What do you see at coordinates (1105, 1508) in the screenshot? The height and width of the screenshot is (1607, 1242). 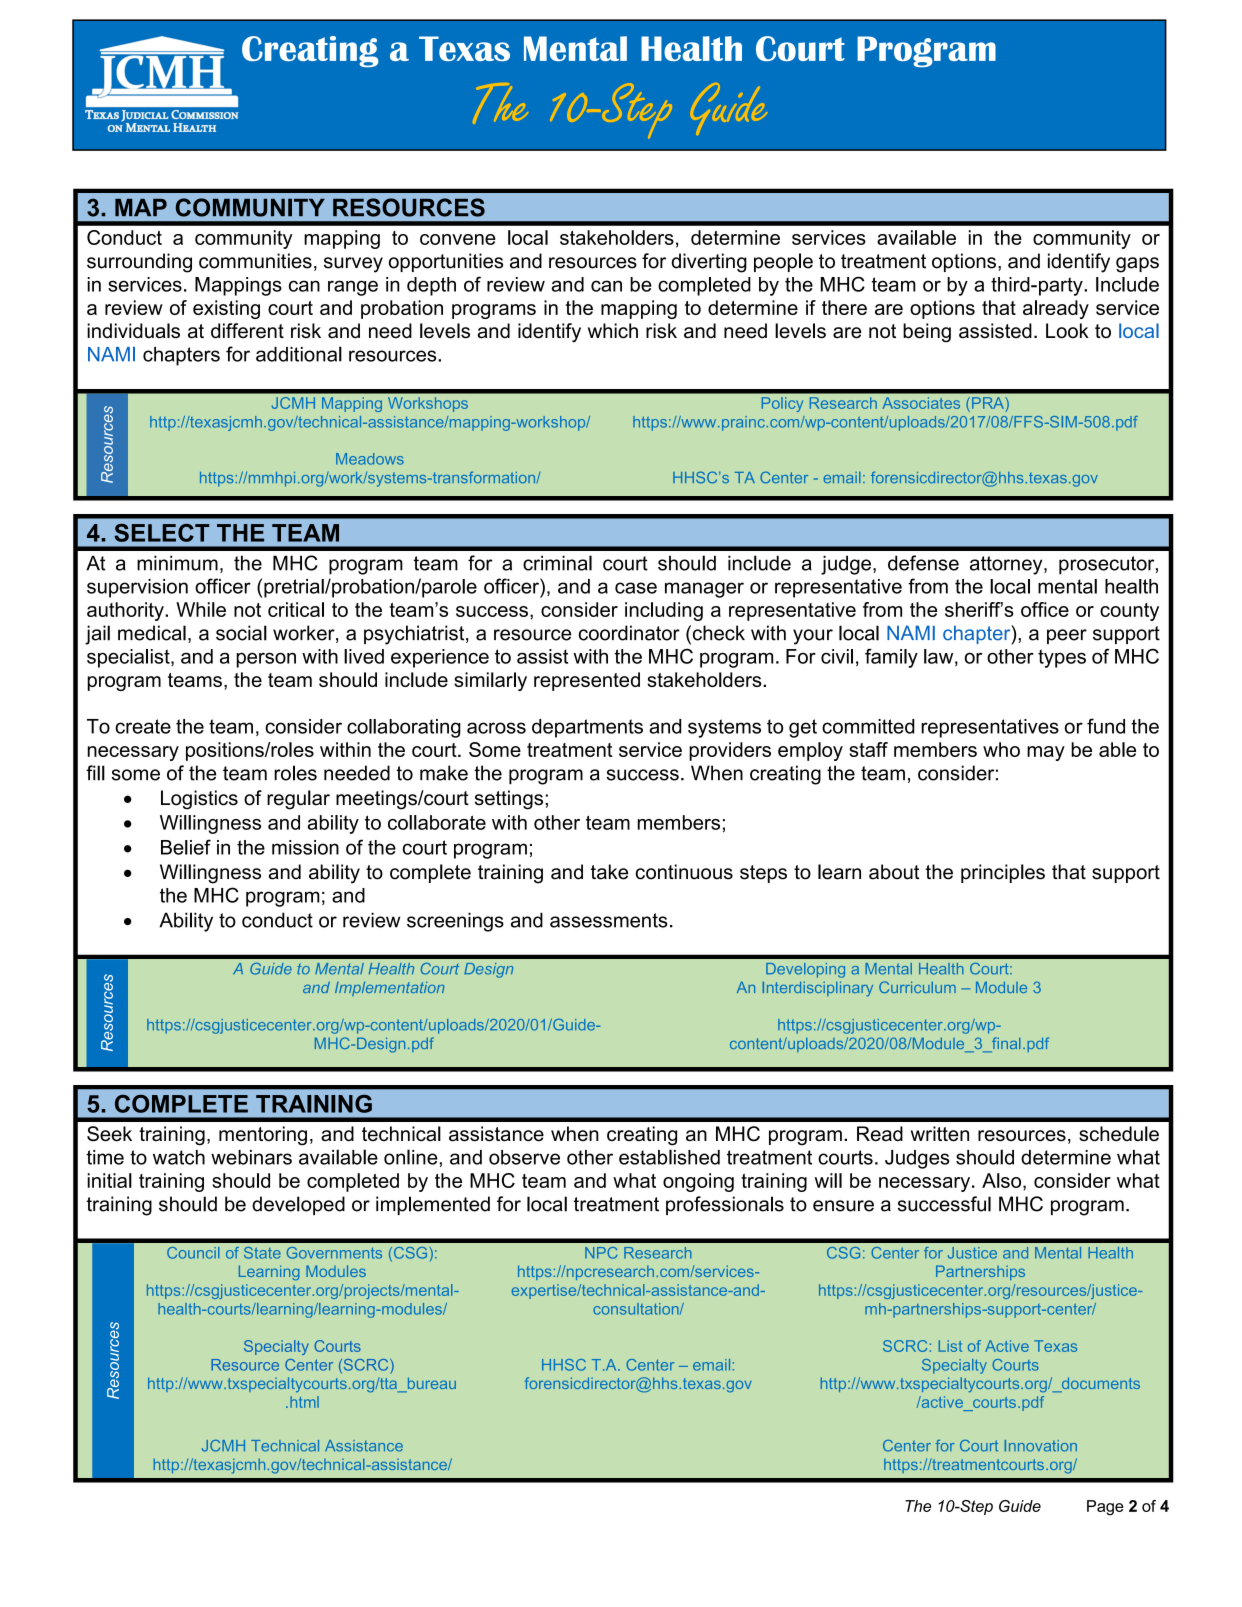 I see `Page` at bounding box center [1105, 1508].
